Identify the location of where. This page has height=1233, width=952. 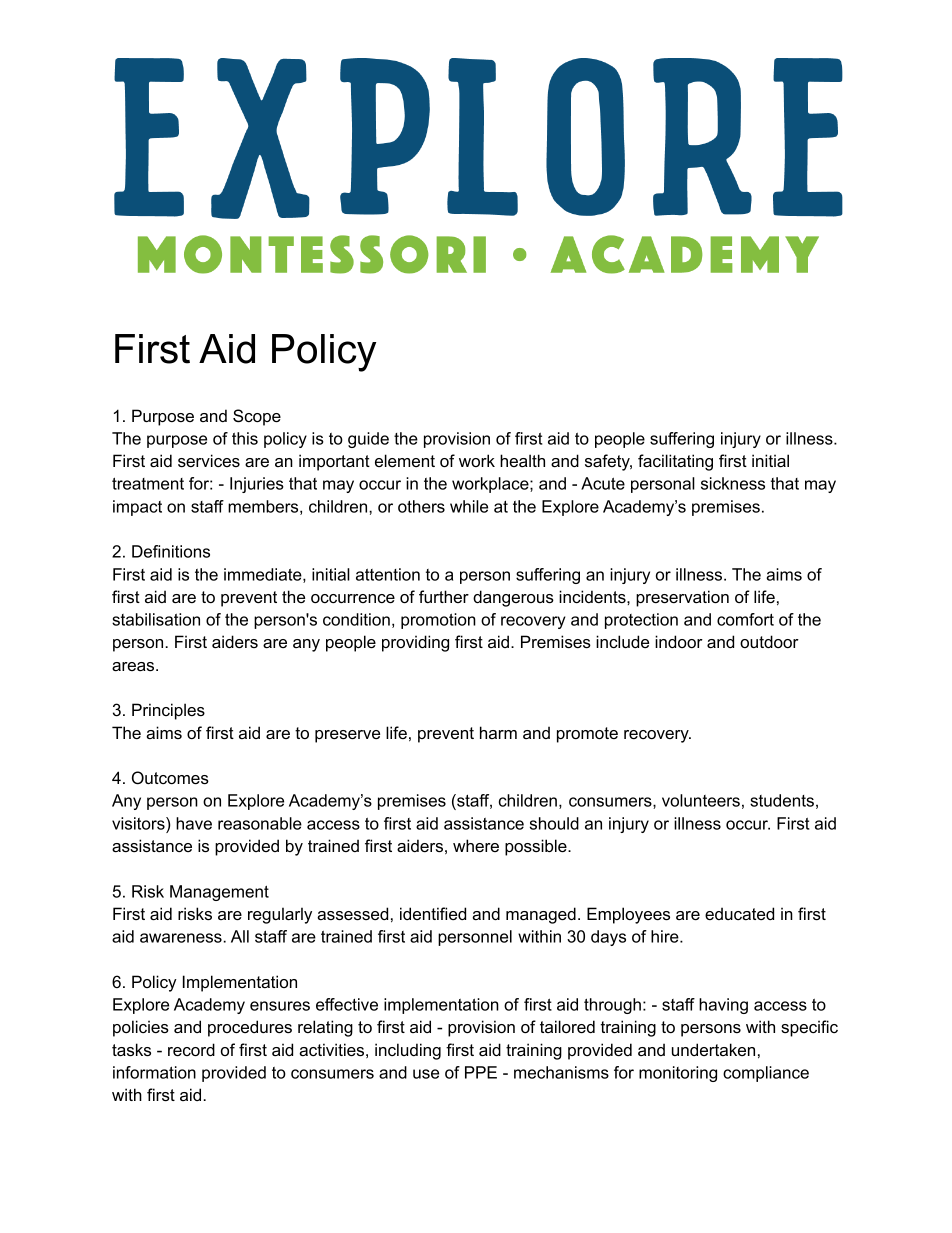
(476, 845).
